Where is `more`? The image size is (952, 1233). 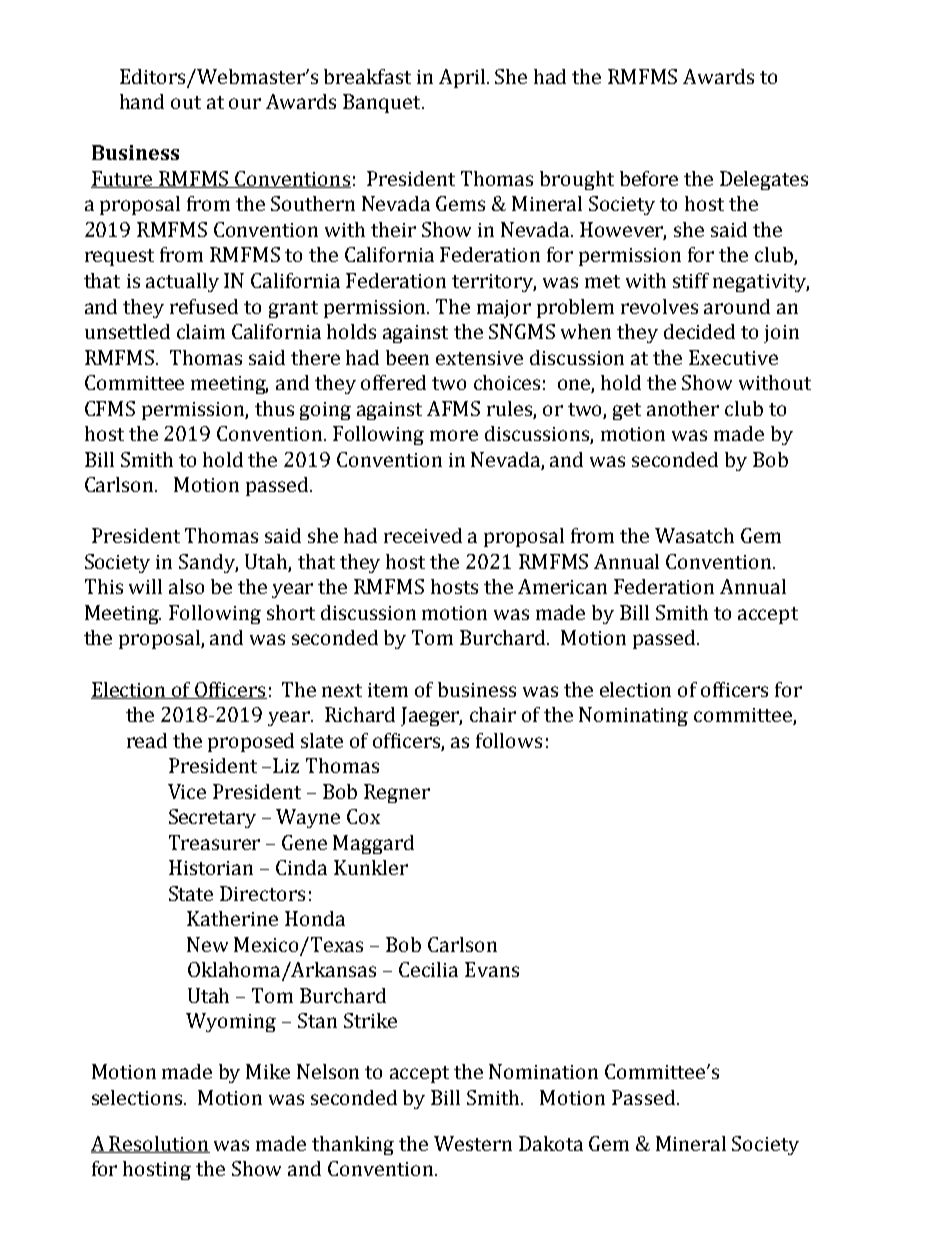 more is located at coordinates (454, 435).
